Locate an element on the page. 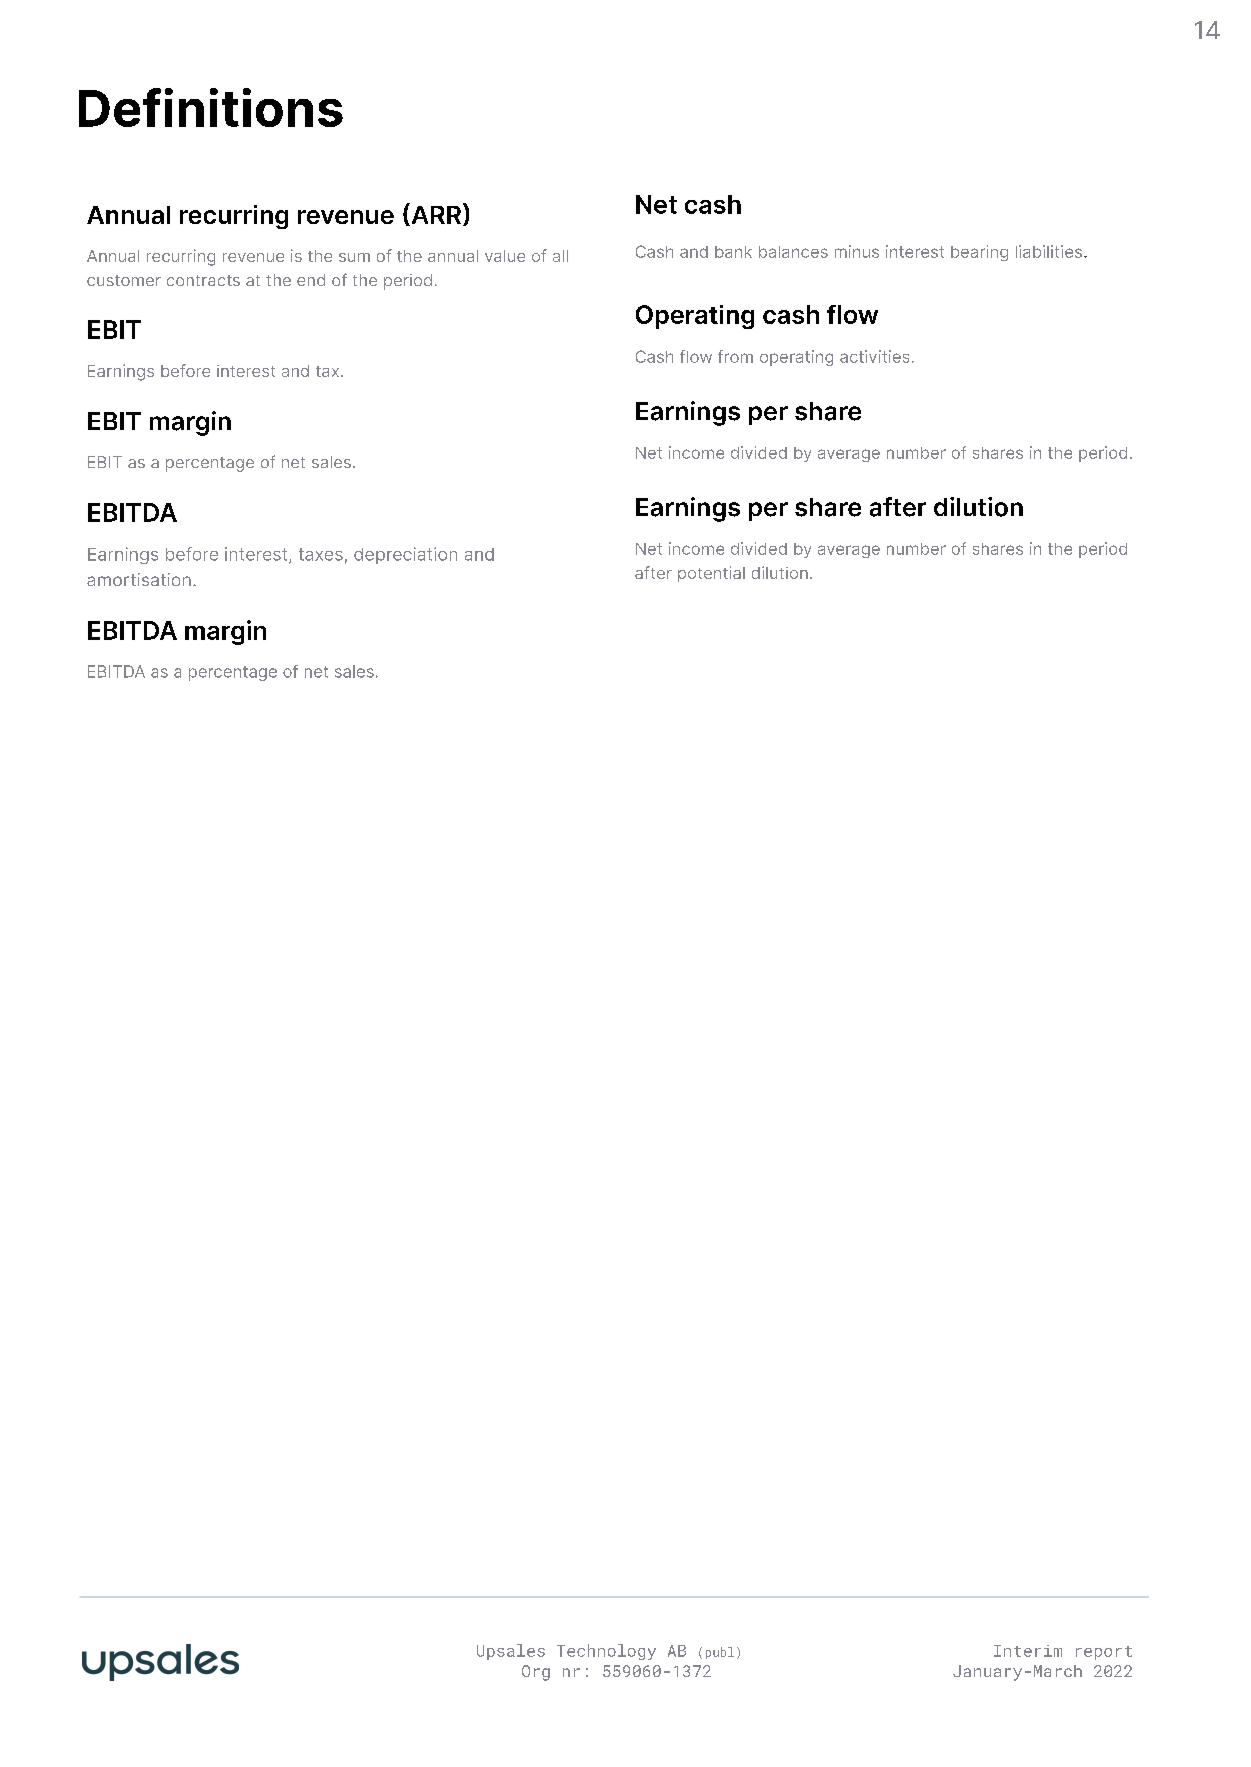  Definitions is located at coordinates (211, 107).
